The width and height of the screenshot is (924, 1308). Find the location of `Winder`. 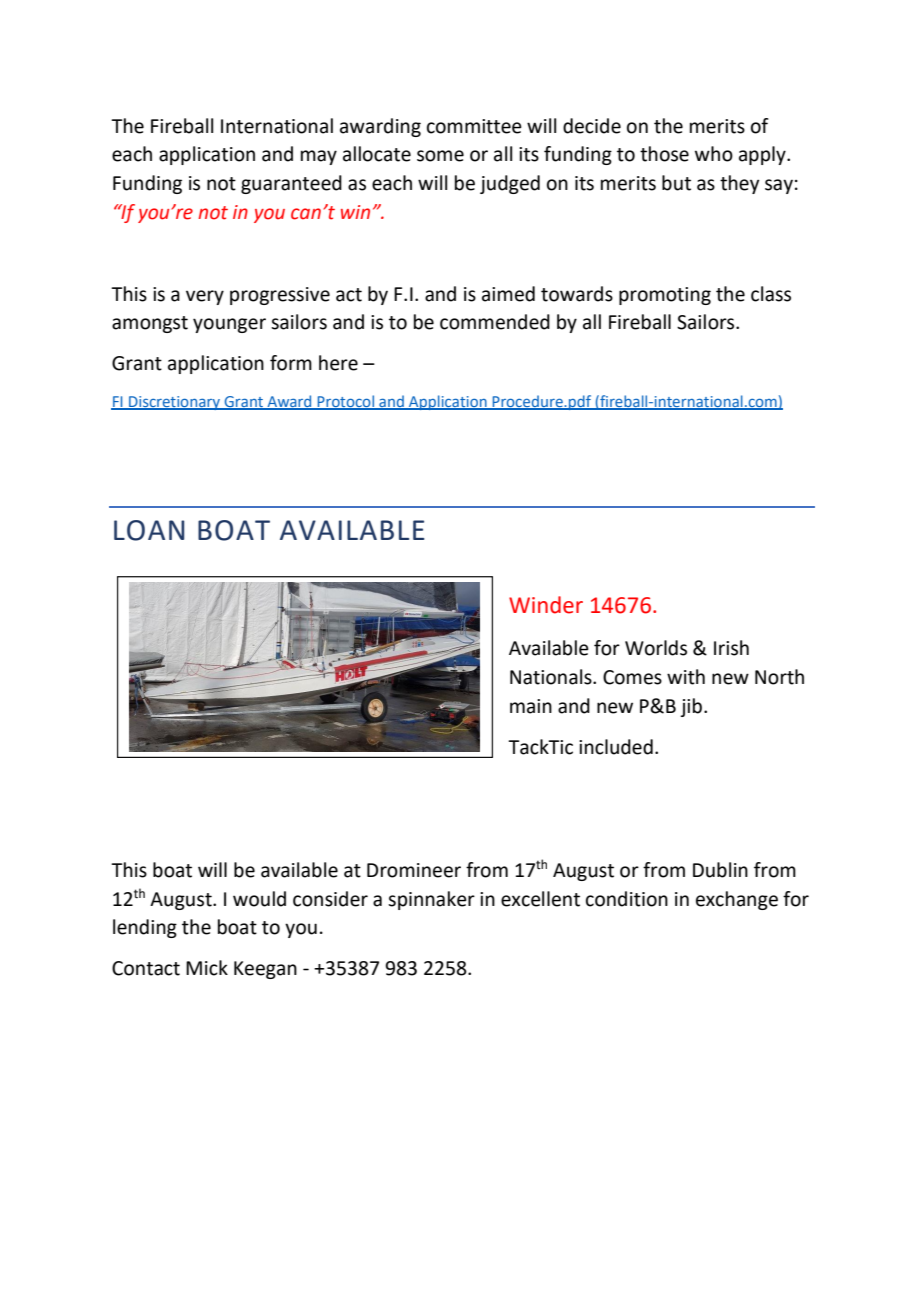

Winder is located at coordinates (546, 605).
